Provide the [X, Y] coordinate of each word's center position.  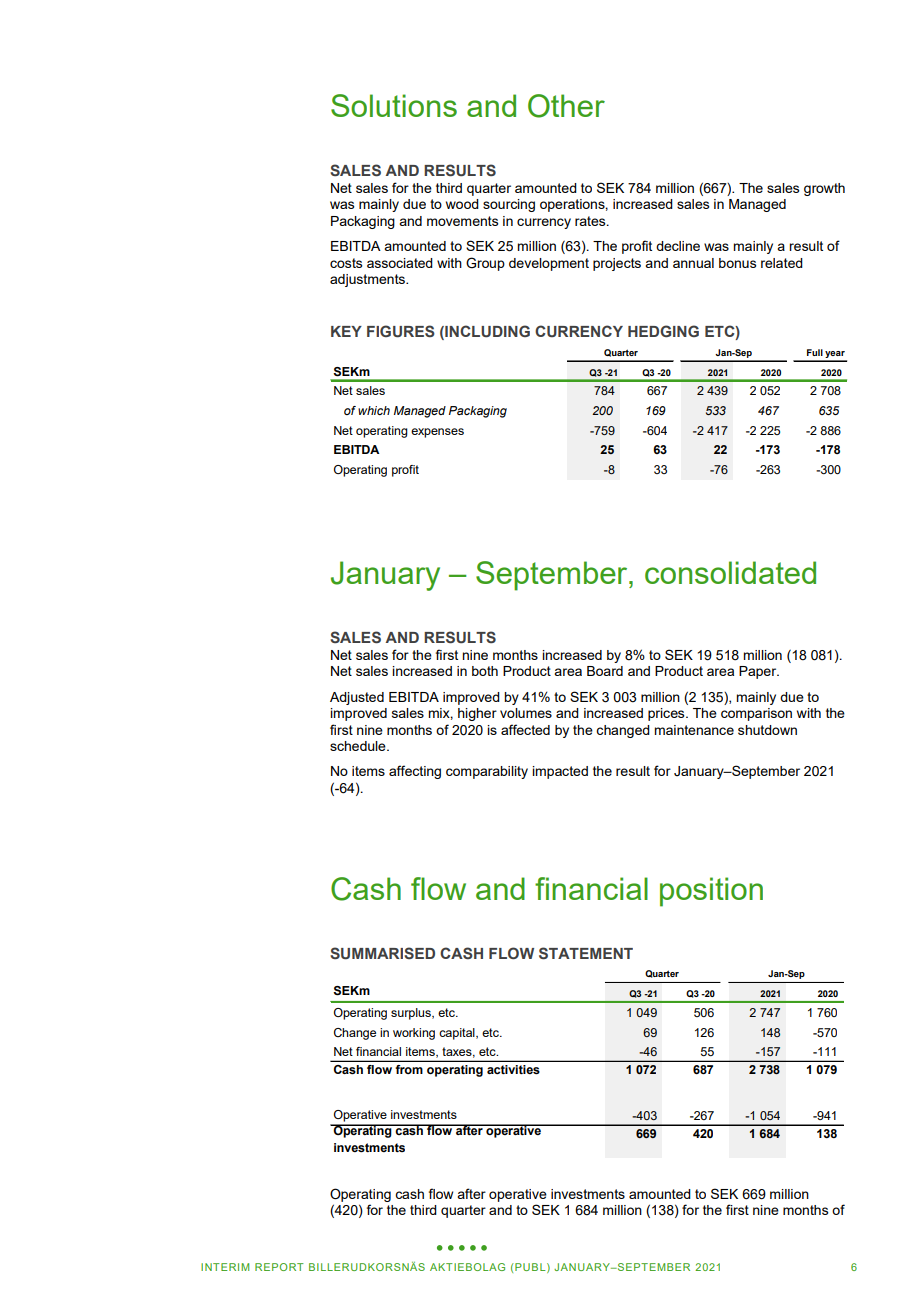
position [711, 892]
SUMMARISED [382, 953]
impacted [560, 772]
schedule [359, 746]
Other [566, 106]
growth [824, 189]
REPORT [279, 1267]
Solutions [394, 105]
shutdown [767, 730]
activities [513, 1070]
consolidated [730, 572]
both [485, 671]
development [549, 264]
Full [815, 352]
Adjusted [357, 698]
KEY [346, 331]
